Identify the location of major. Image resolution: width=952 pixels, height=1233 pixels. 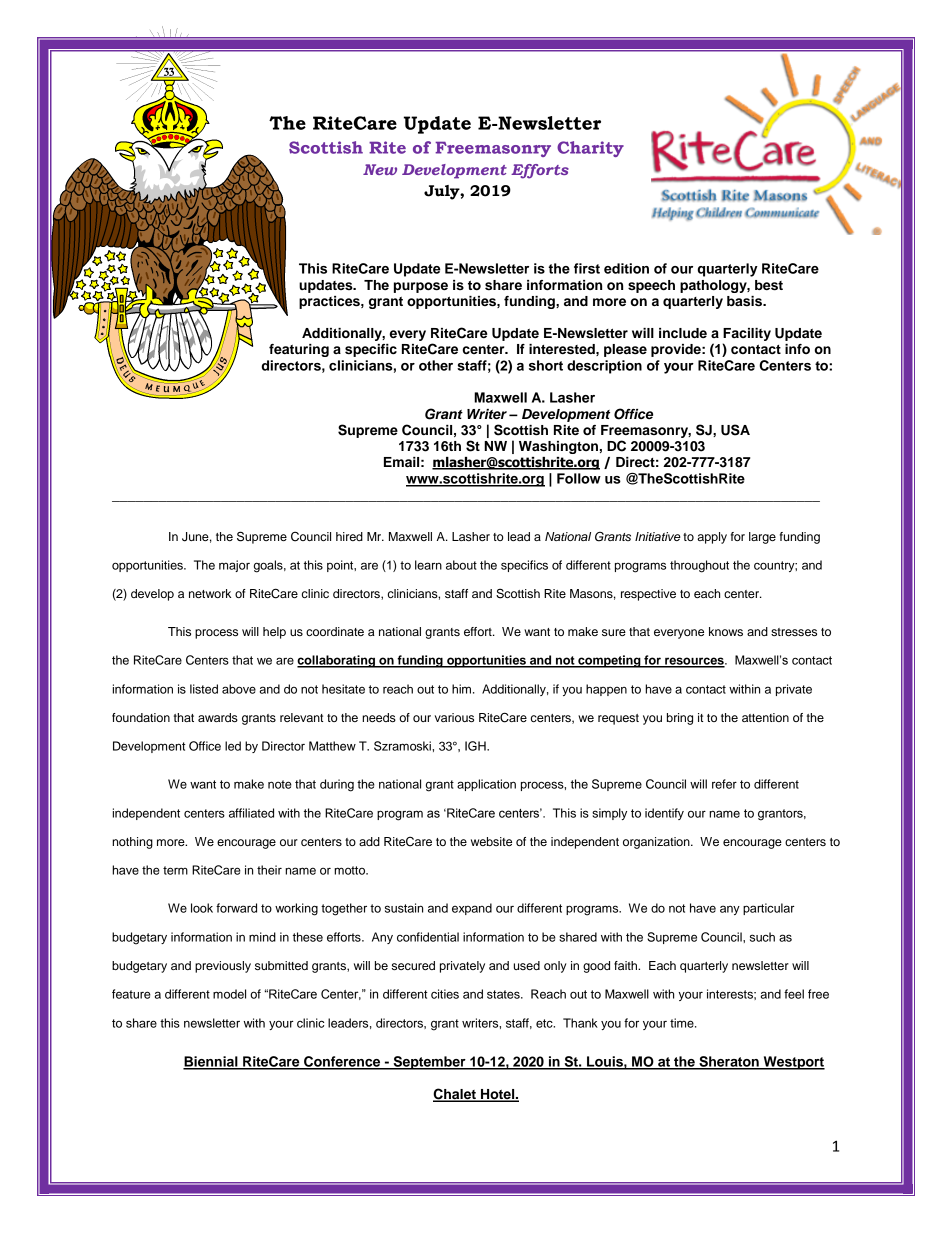
(234, 566).
